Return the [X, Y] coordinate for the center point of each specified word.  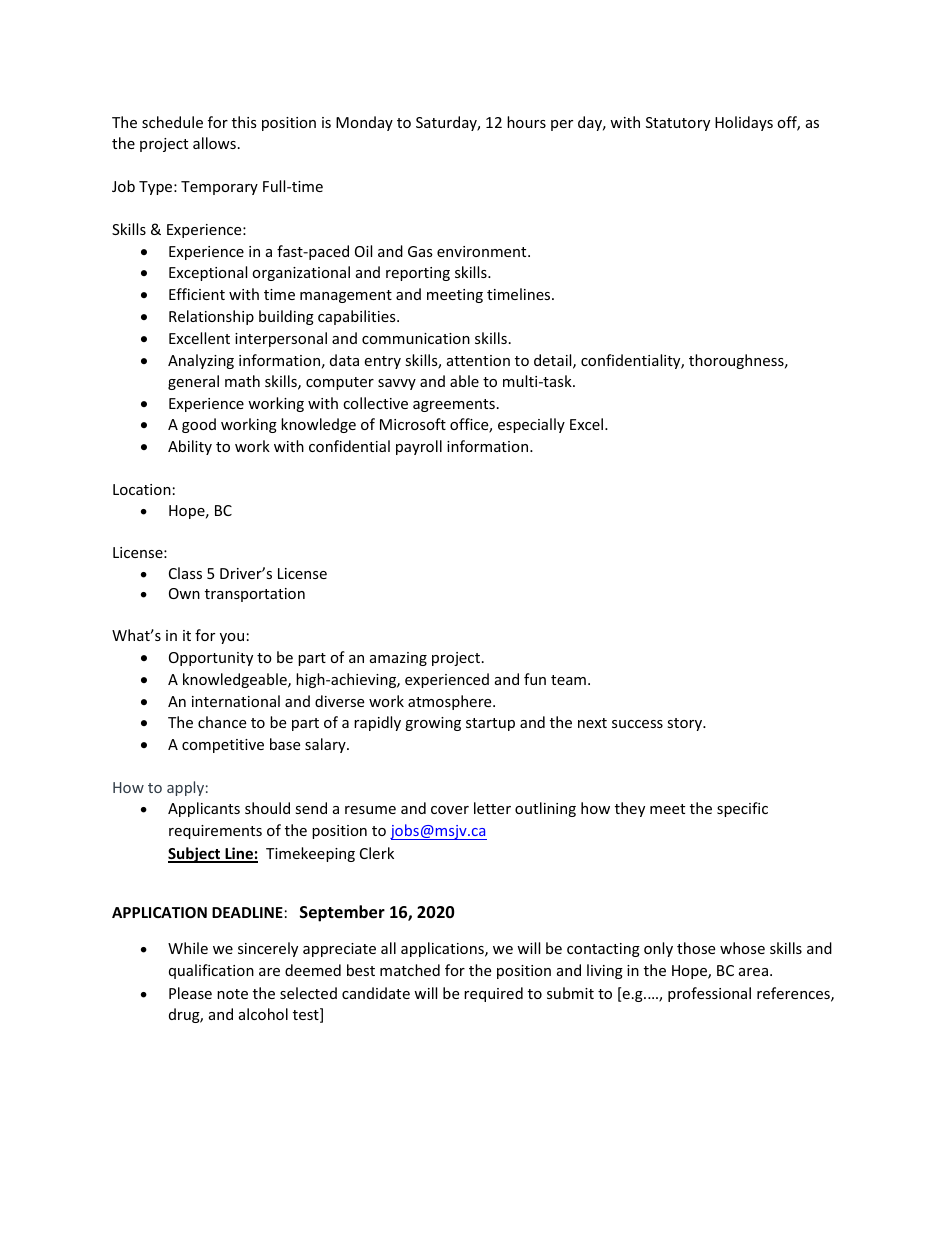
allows [214, 143]
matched [410, 970]
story [686, 724]
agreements [454, 405]
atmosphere [451, 702]
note [232, 994]
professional [709, 994]
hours [526, 122]
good [199, 425]
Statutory [678, 124]
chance [222, 722]
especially [531, 425]
